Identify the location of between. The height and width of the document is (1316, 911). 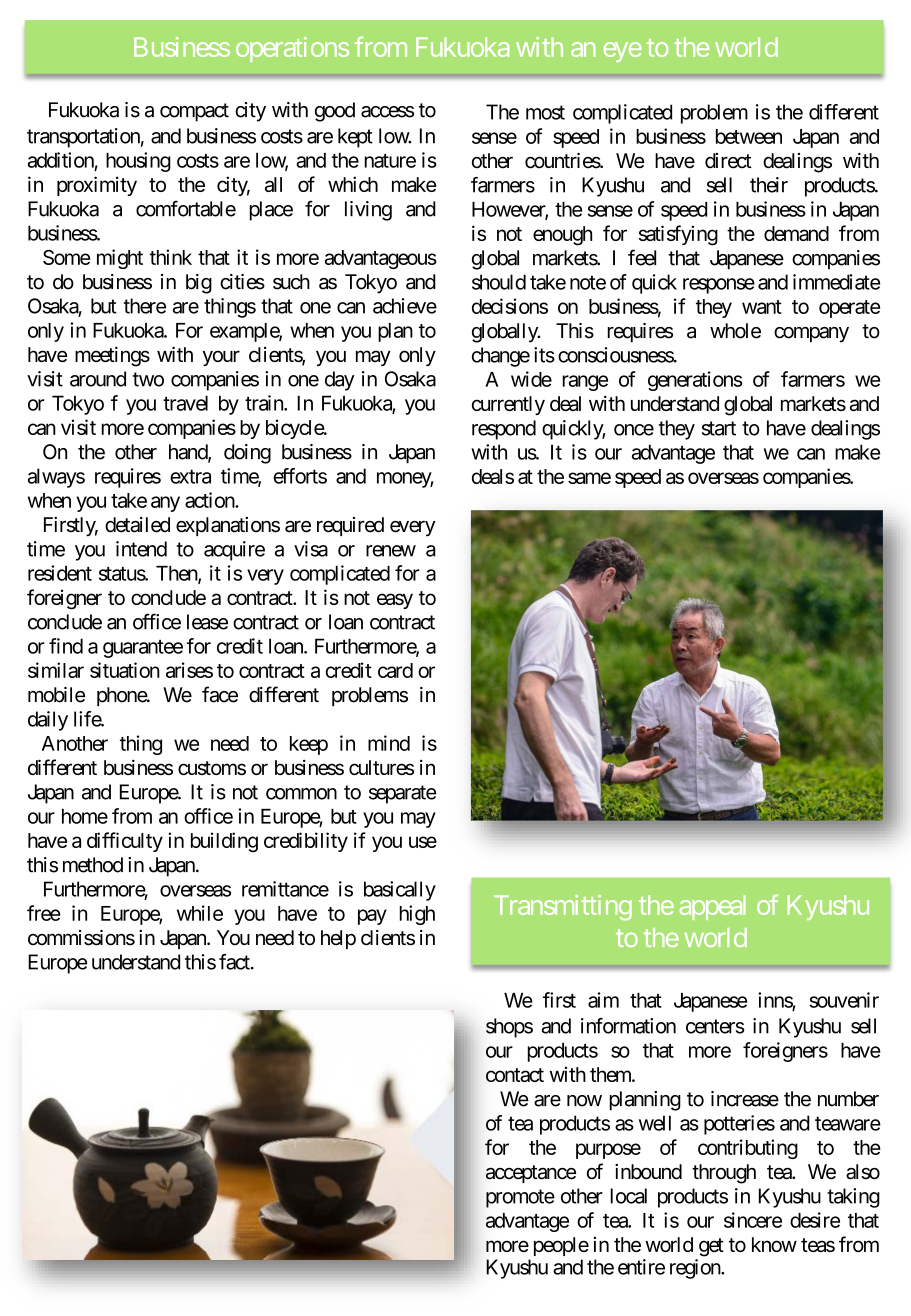
(749, 136).
